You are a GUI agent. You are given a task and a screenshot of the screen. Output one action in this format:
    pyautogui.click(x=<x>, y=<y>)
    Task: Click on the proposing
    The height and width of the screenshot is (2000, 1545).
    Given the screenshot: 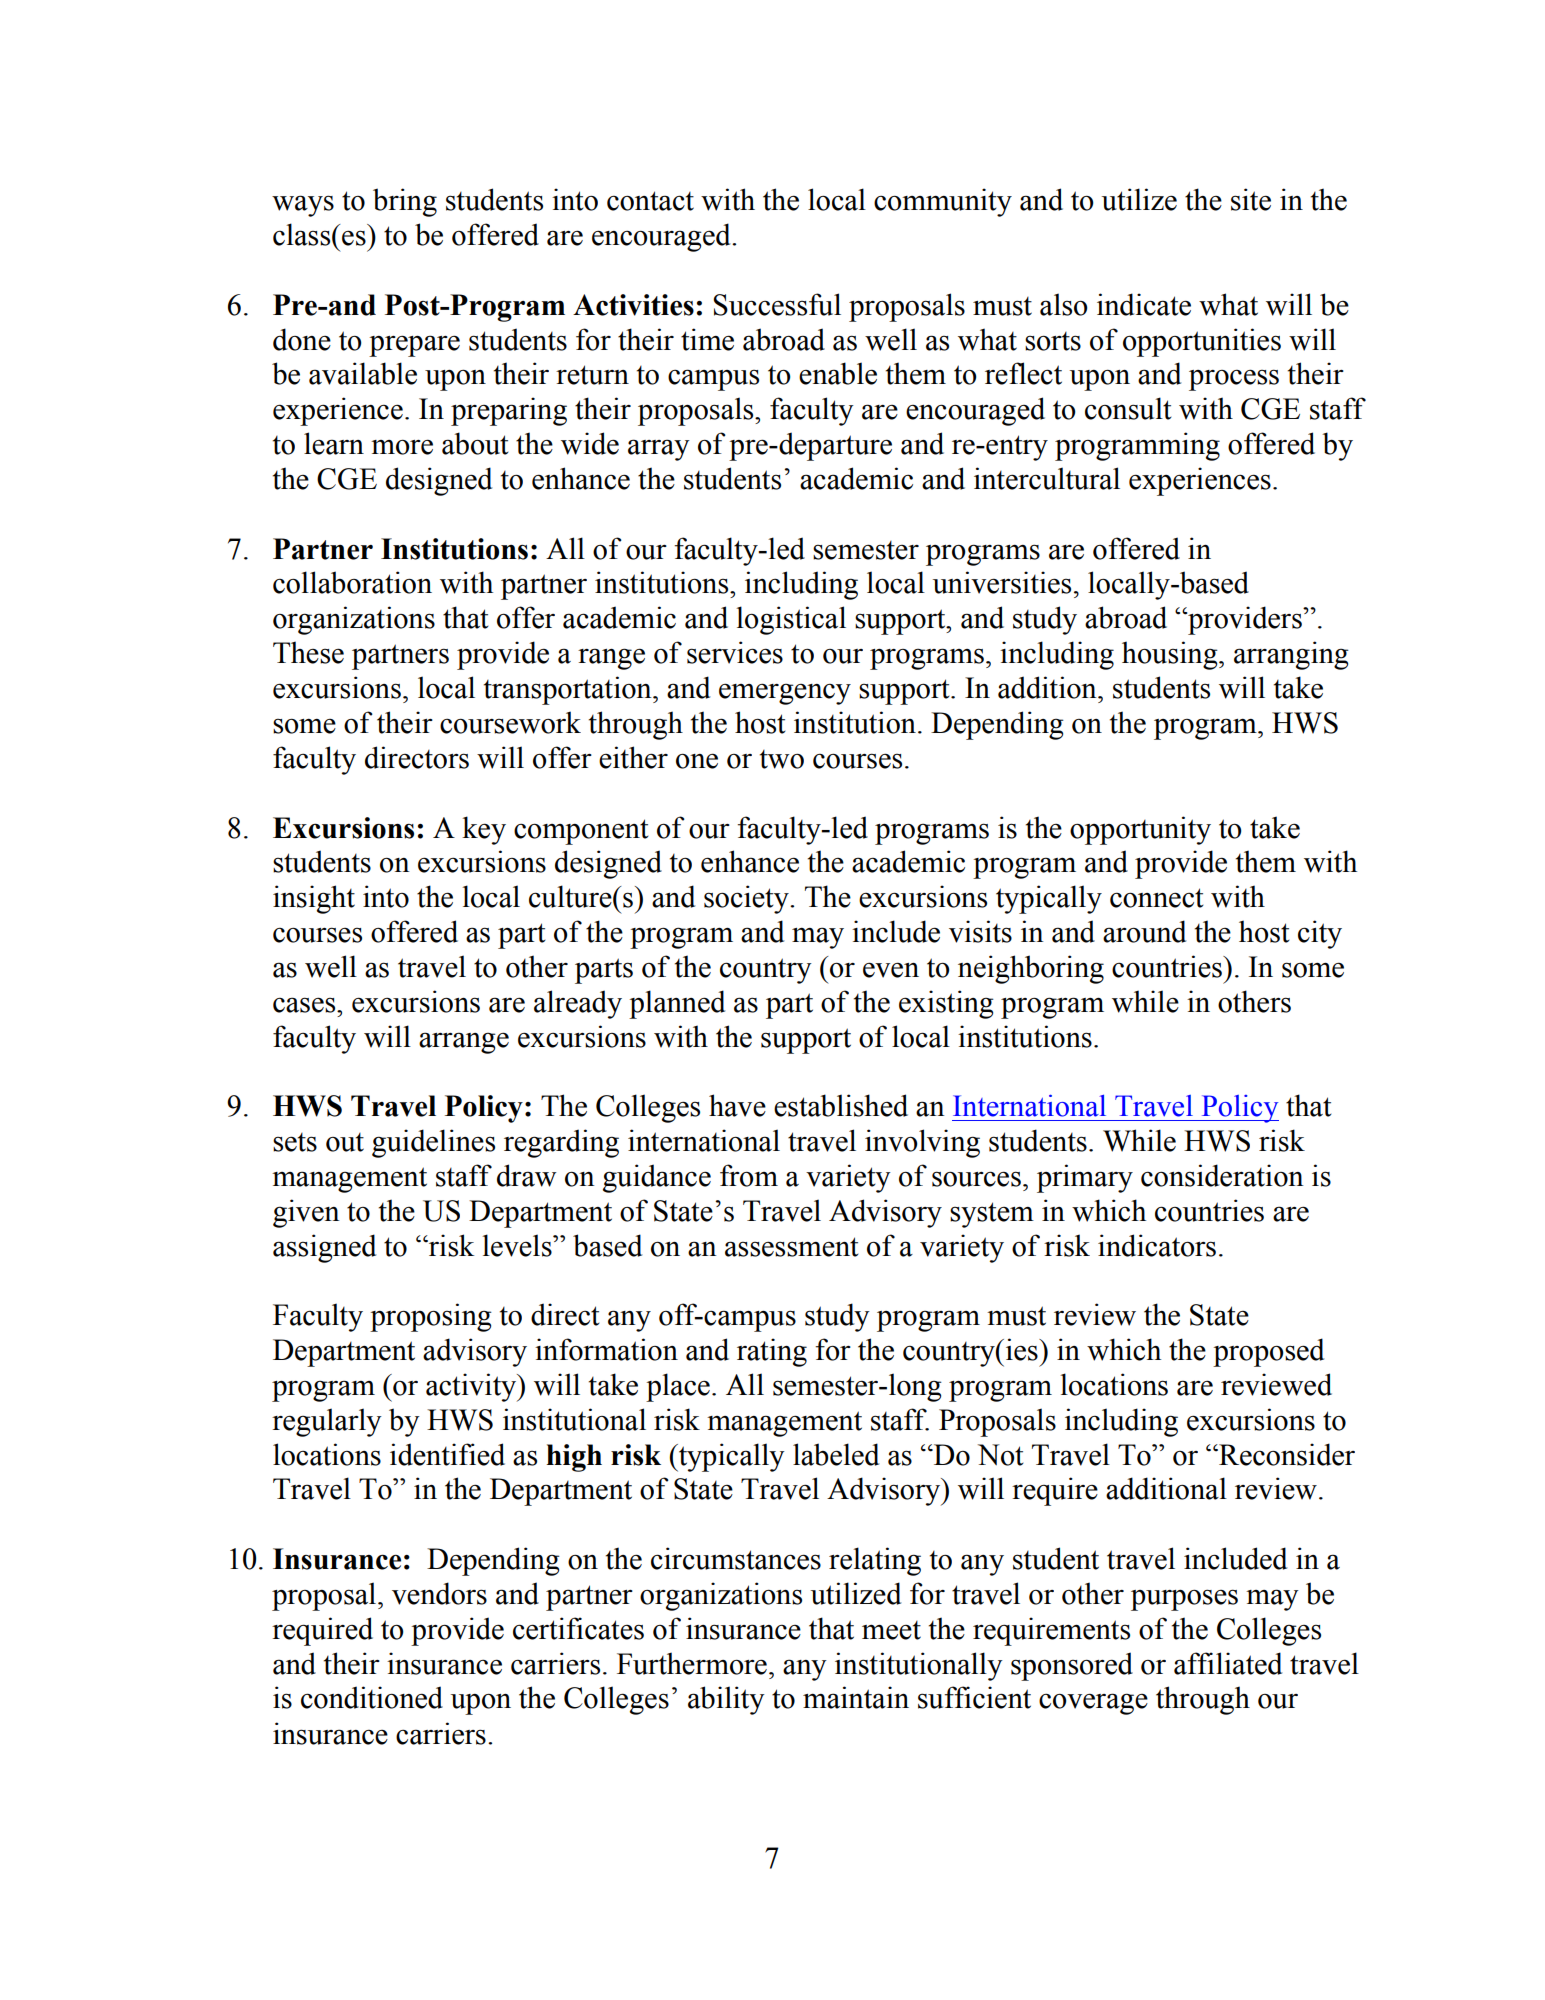 What is the action you would take?
    pyautogui.click(x=431, y=1317)
